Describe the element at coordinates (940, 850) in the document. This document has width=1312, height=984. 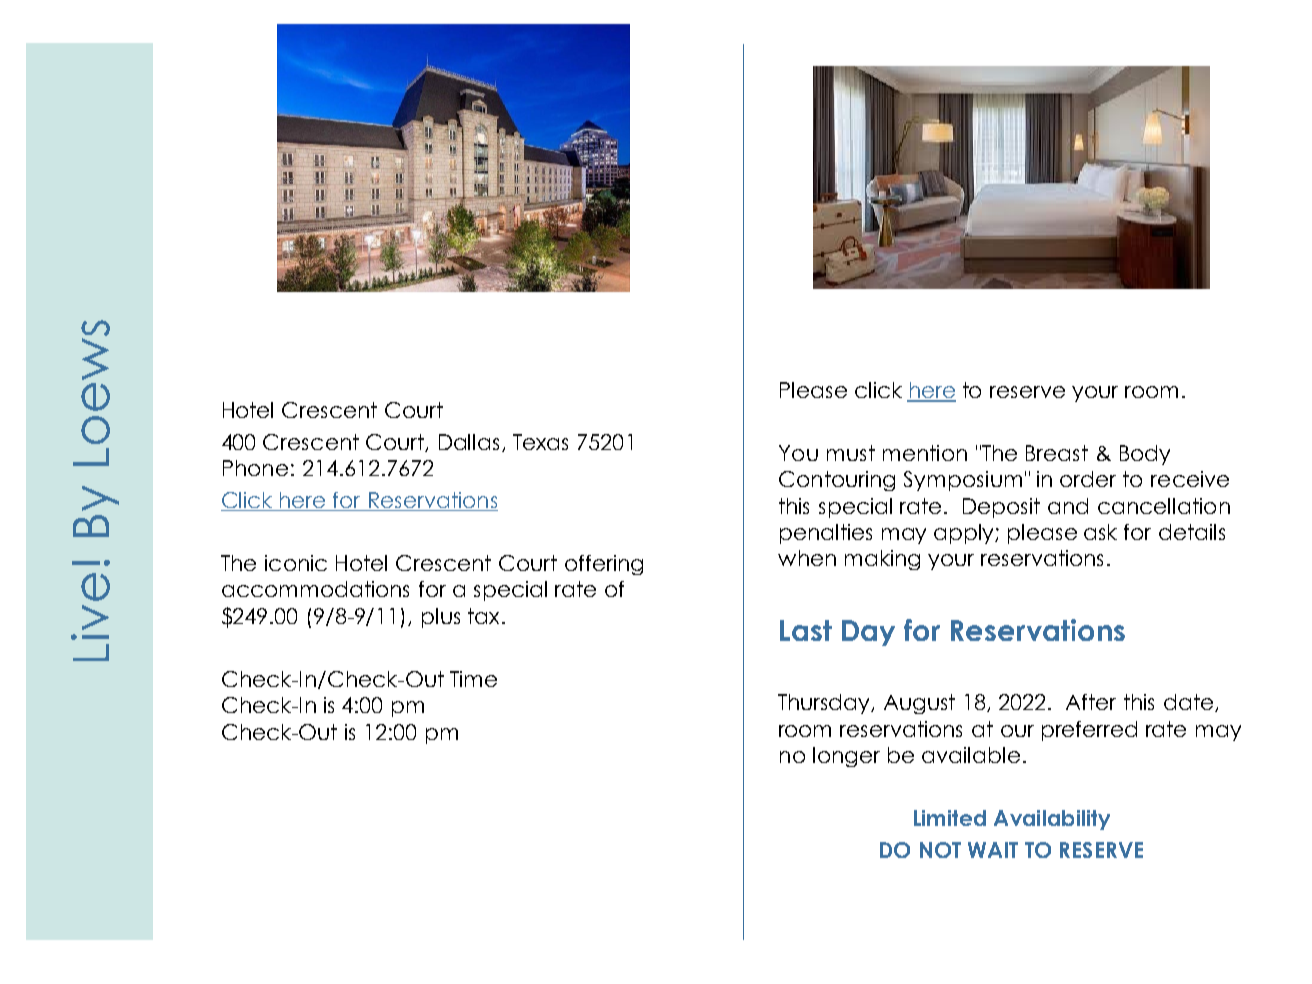
I see `NOT` at that location.
